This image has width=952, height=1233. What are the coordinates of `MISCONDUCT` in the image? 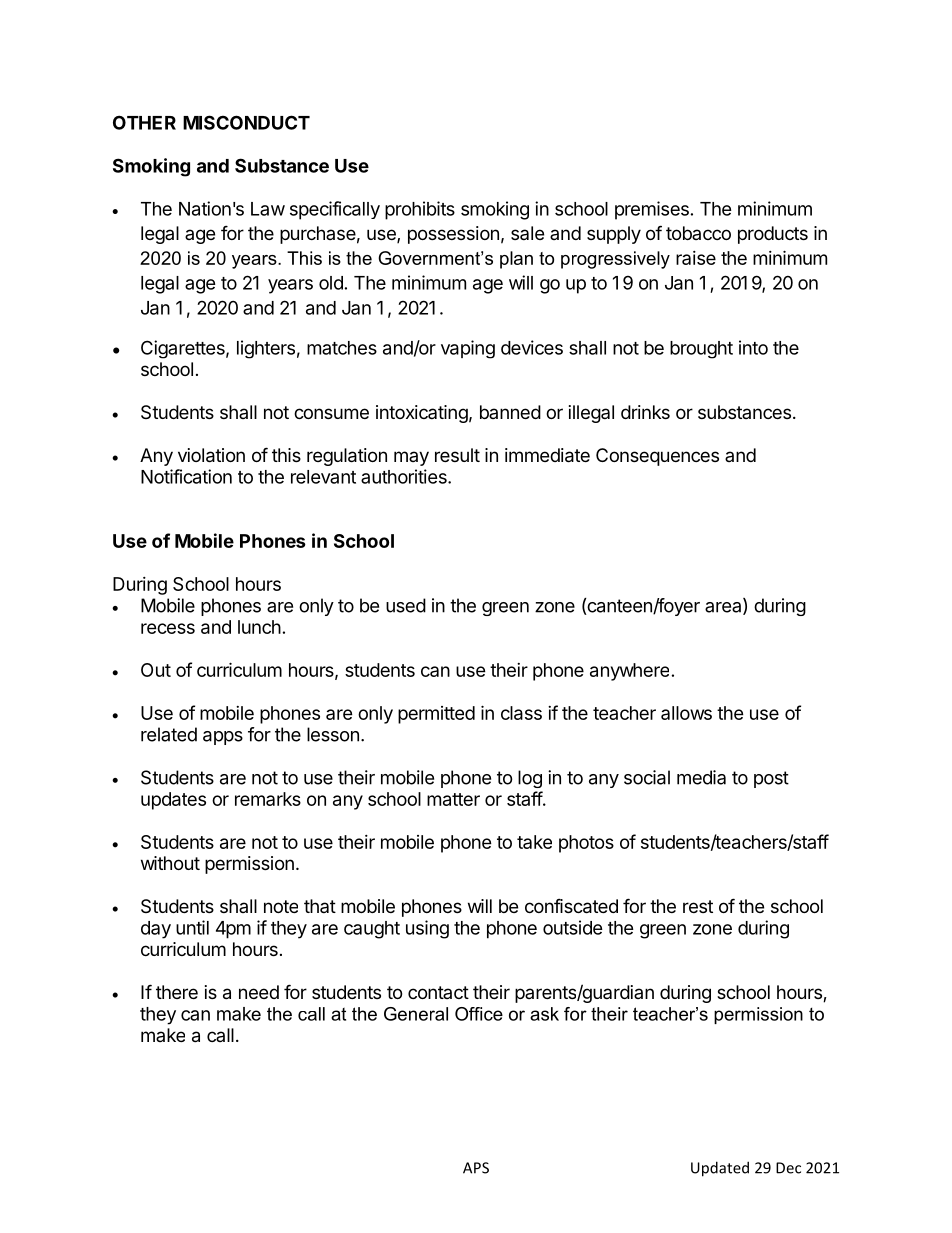 It's located at (246, 122).
